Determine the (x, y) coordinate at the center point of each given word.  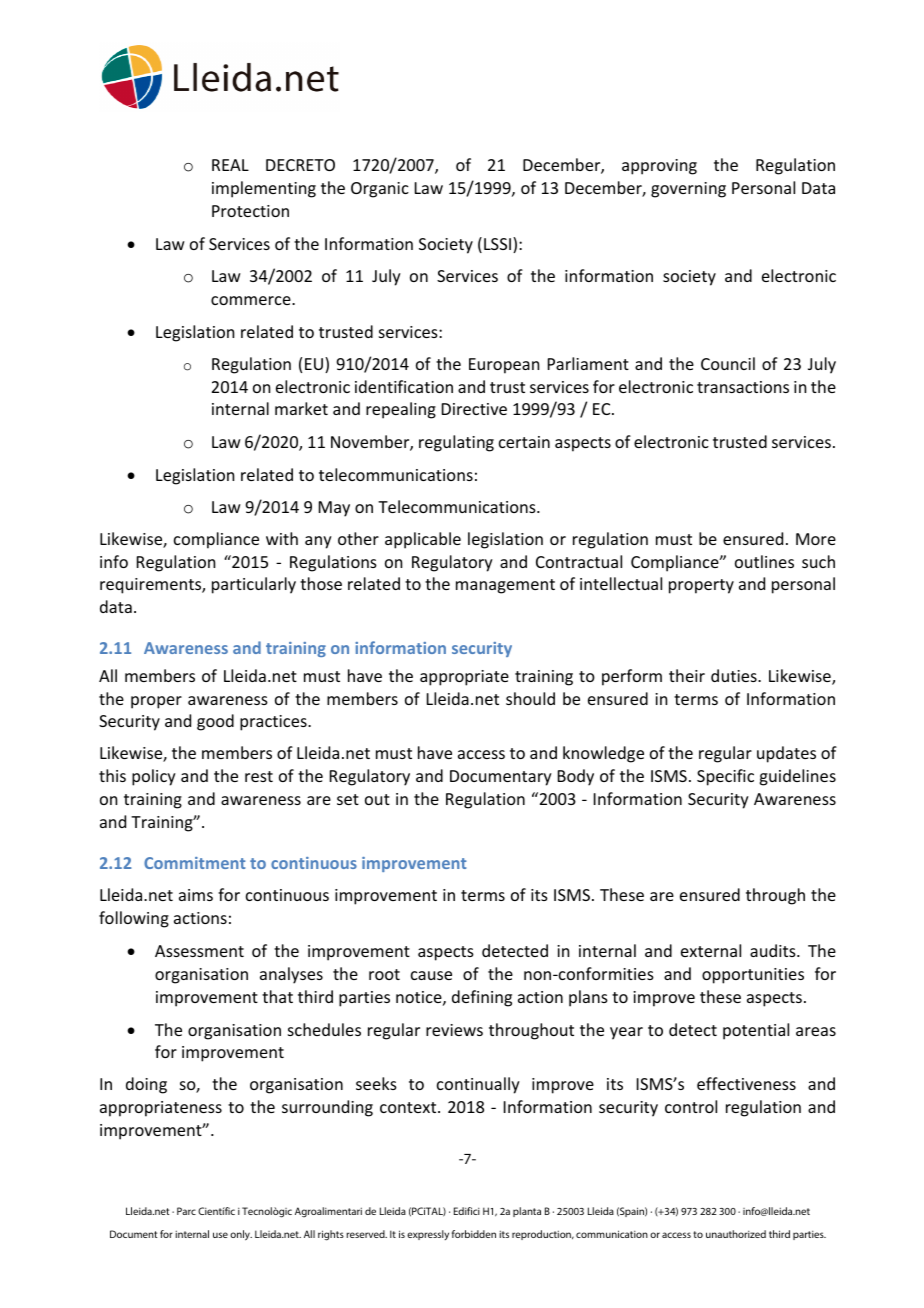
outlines (764, 561)
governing (688, 190)
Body (576, 777)
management (505, 586)
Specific (725, 777)
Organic (380, 190)
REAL (230, 165)
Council (728, 363)
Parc (186, 1211)
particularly (254, 585)
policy (154, 777)
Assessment (199, 951)
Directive (474, 409)
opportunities (753, 976)
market (301, 408)
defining (482, 998)
